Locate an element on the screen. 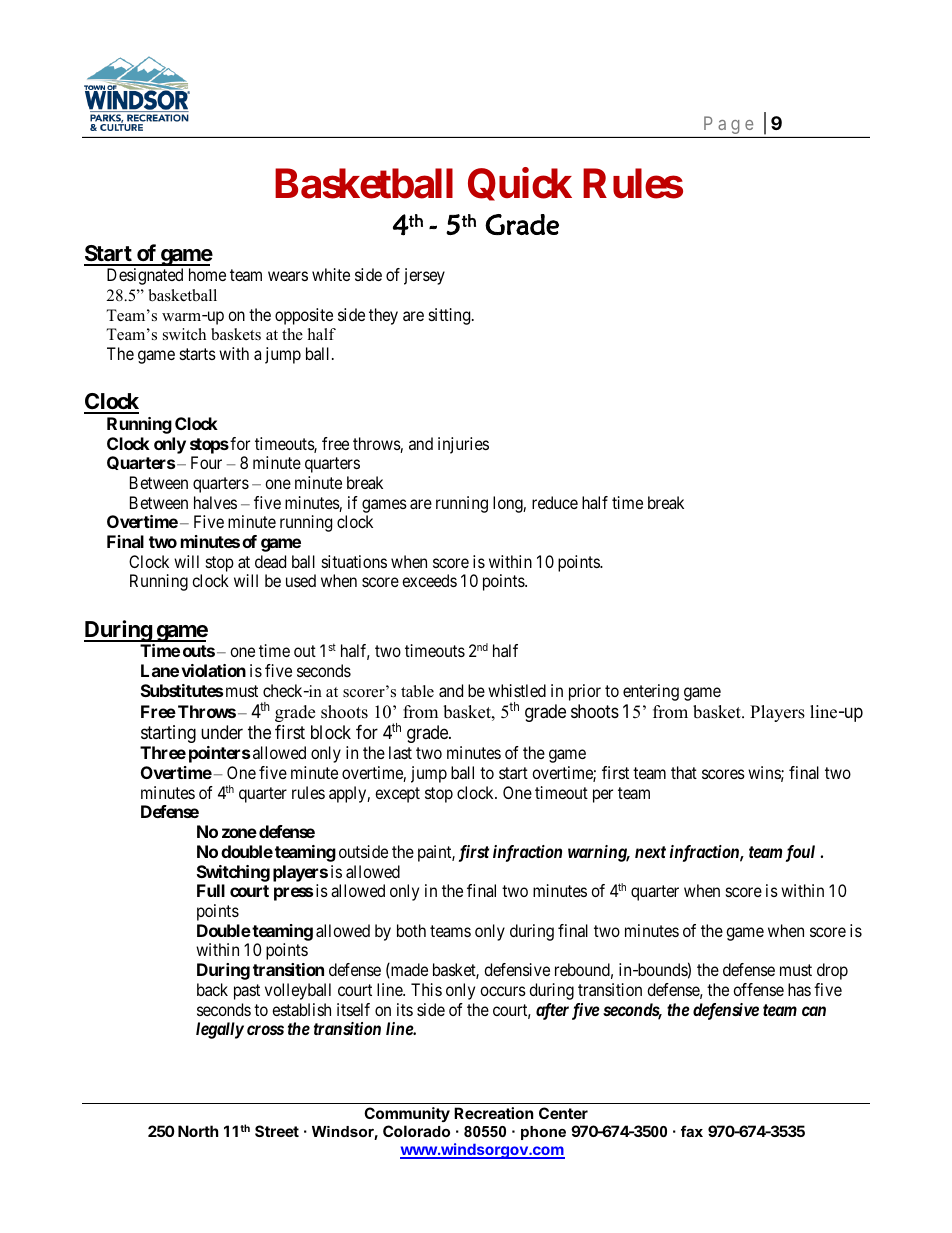 The image size is (952, 1233). Quick is located at coordinates (520, 184).
